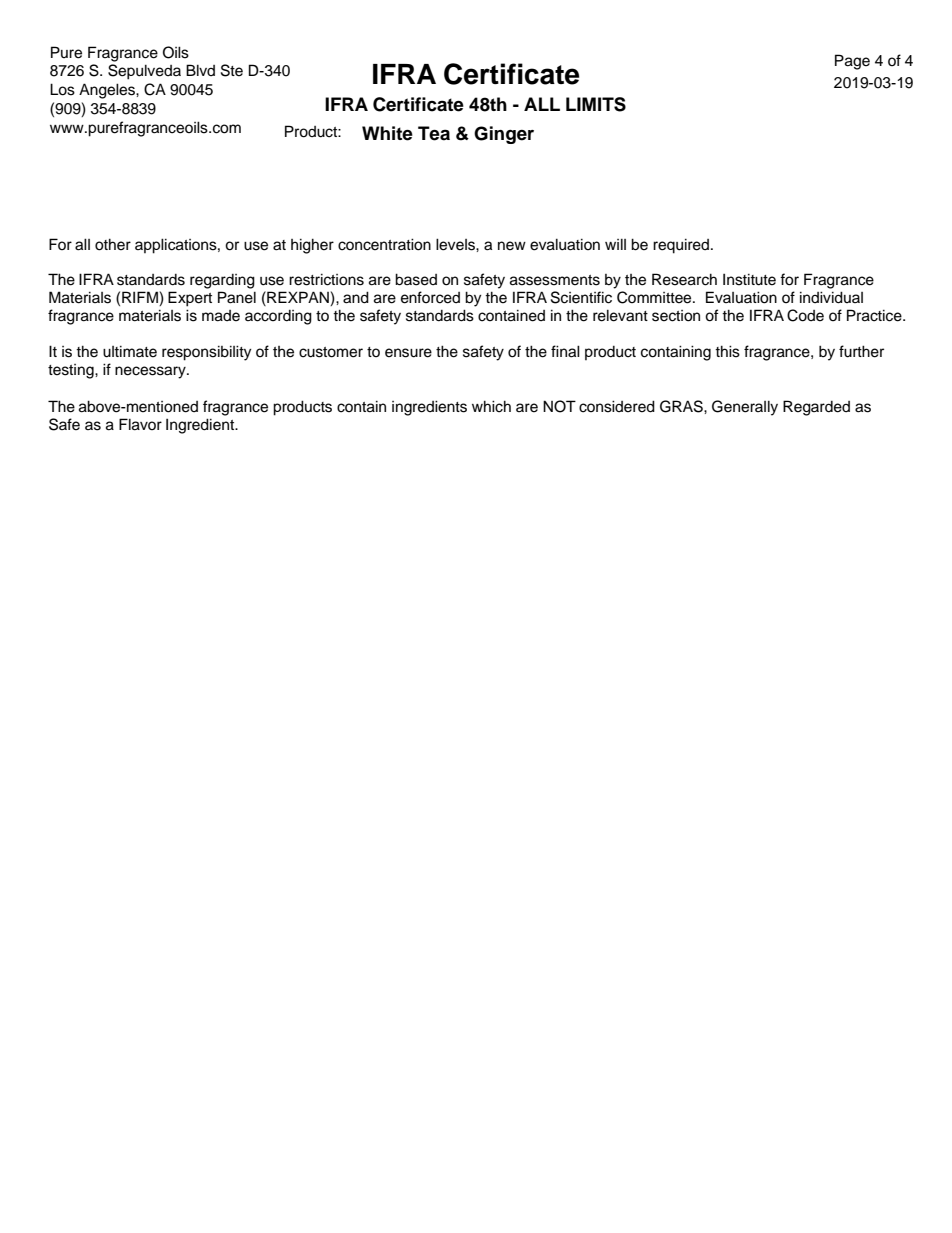 The width and height of the screenshot is (952, 1233). What do you see at coordinates (596, 104) in the screenshot?
I see `LIMITS` at bounding box center [596, 104].
